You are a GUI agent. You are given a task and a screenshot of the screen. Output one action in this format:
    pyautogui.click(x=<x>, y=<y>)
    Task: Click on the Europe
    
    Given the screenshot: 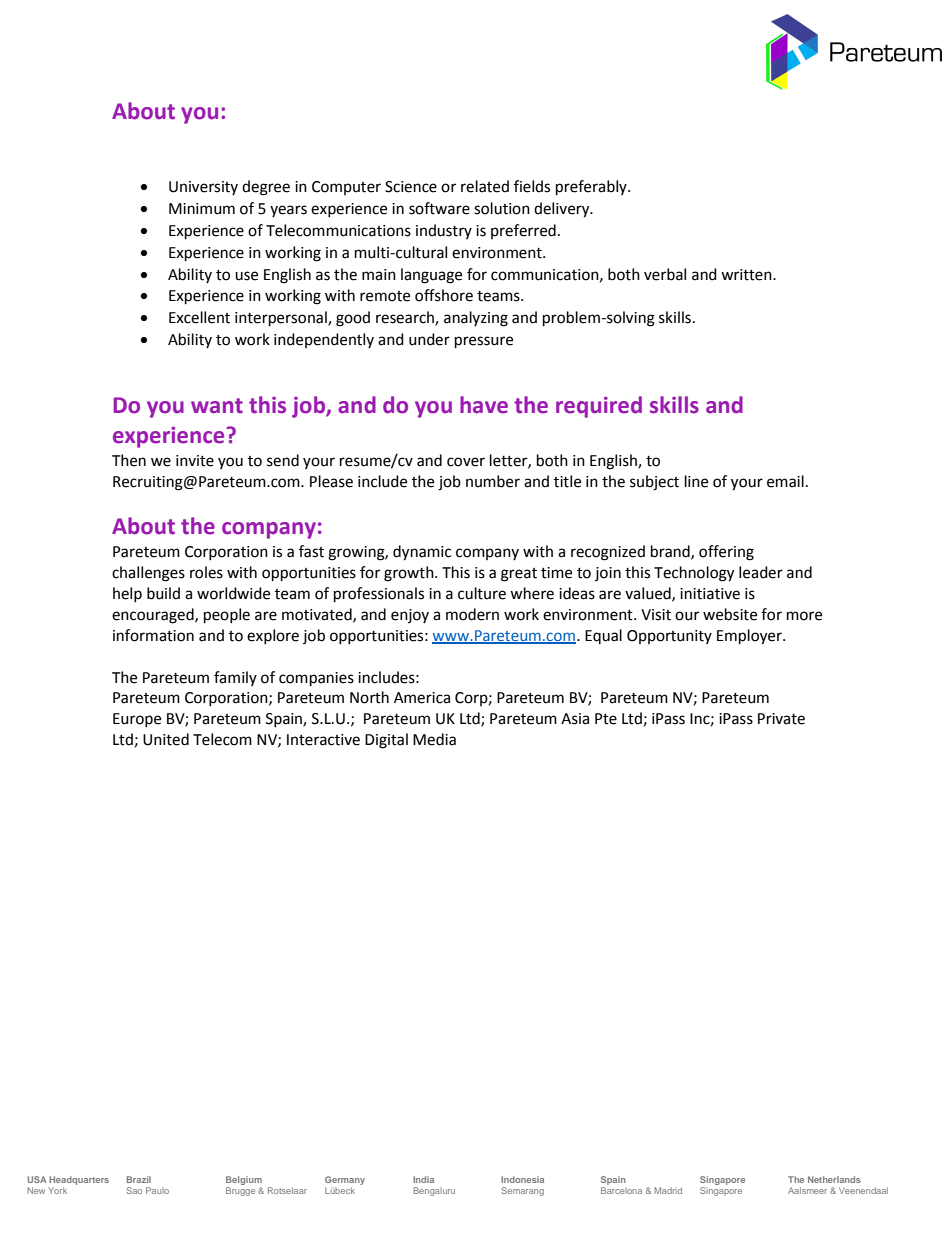 What is the action you would take?
    pyautogui.click(x=137, y=720)
